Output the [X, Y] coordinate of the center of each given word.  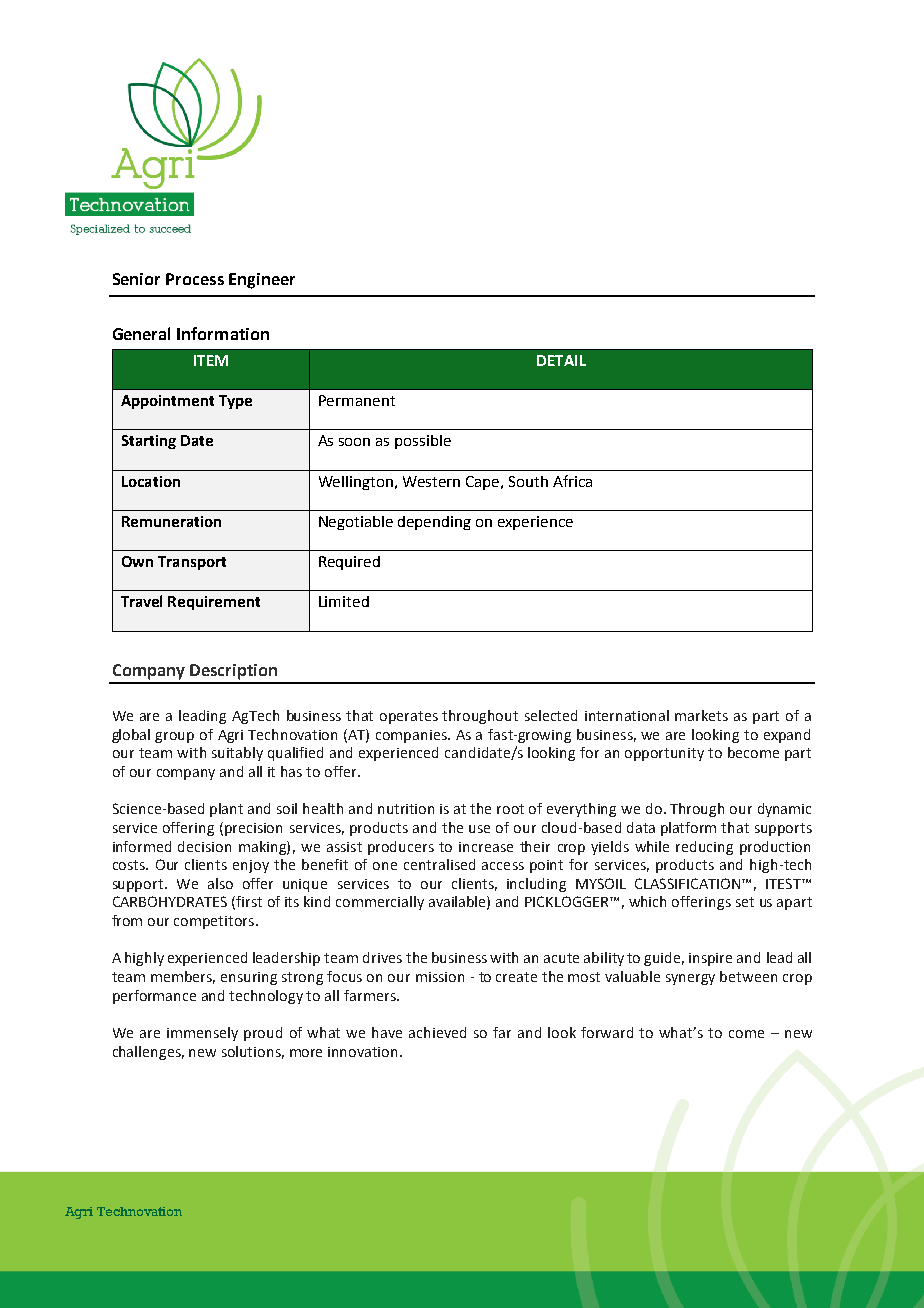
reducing [704, 848]
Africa [572, 481]
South [528, 481]
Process [195, 279]
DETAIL [561, 360]
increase [486, 847]
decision [204, 846]
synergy [690, 979]
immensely [202, 1034]
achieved [437, 1032]
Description [233, 672]
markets [701, 715]
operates [409, 717]
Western [431, 481]
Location [151, 481]
